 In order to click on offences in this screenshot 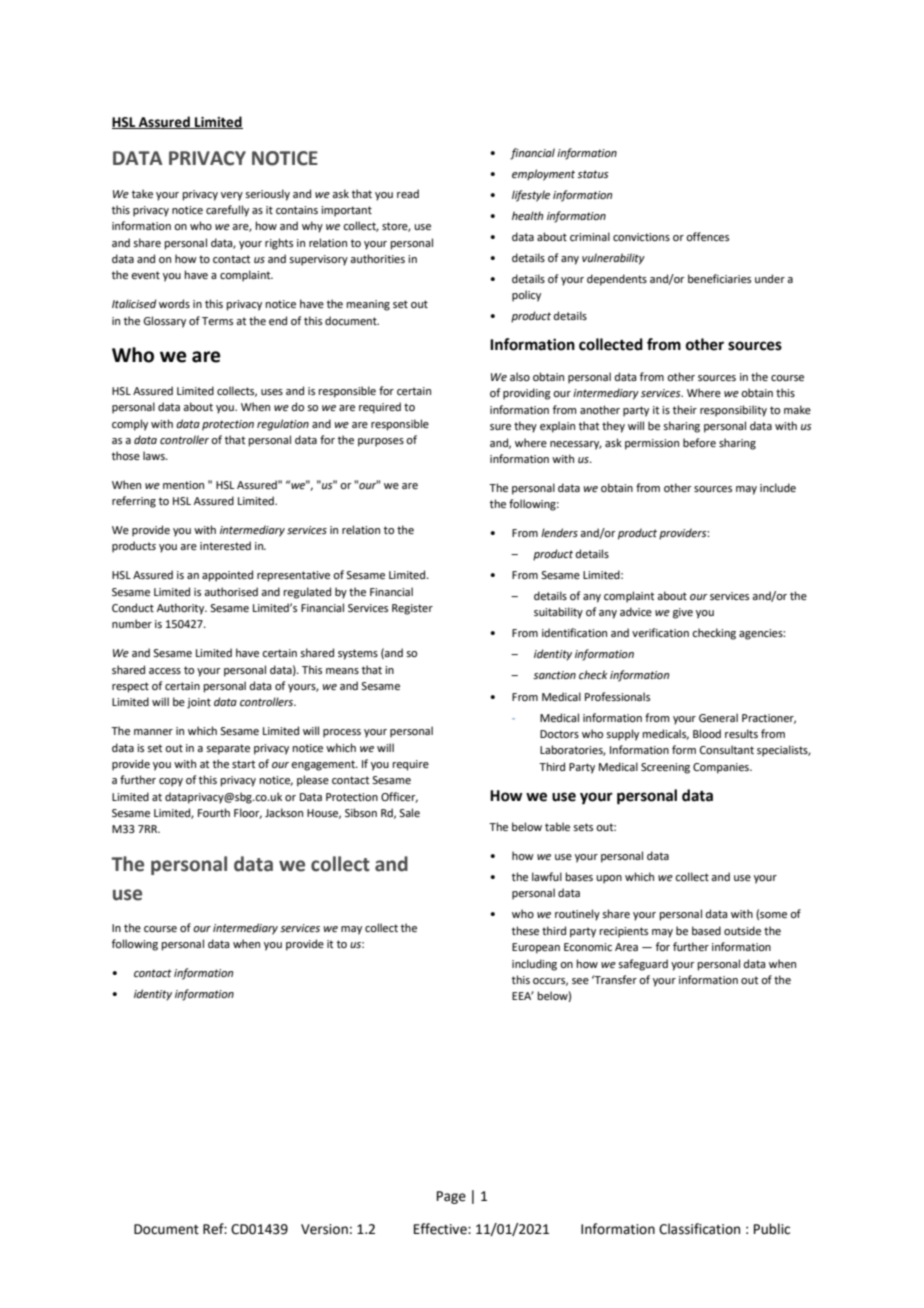, I will do `click(707, 236)`.
